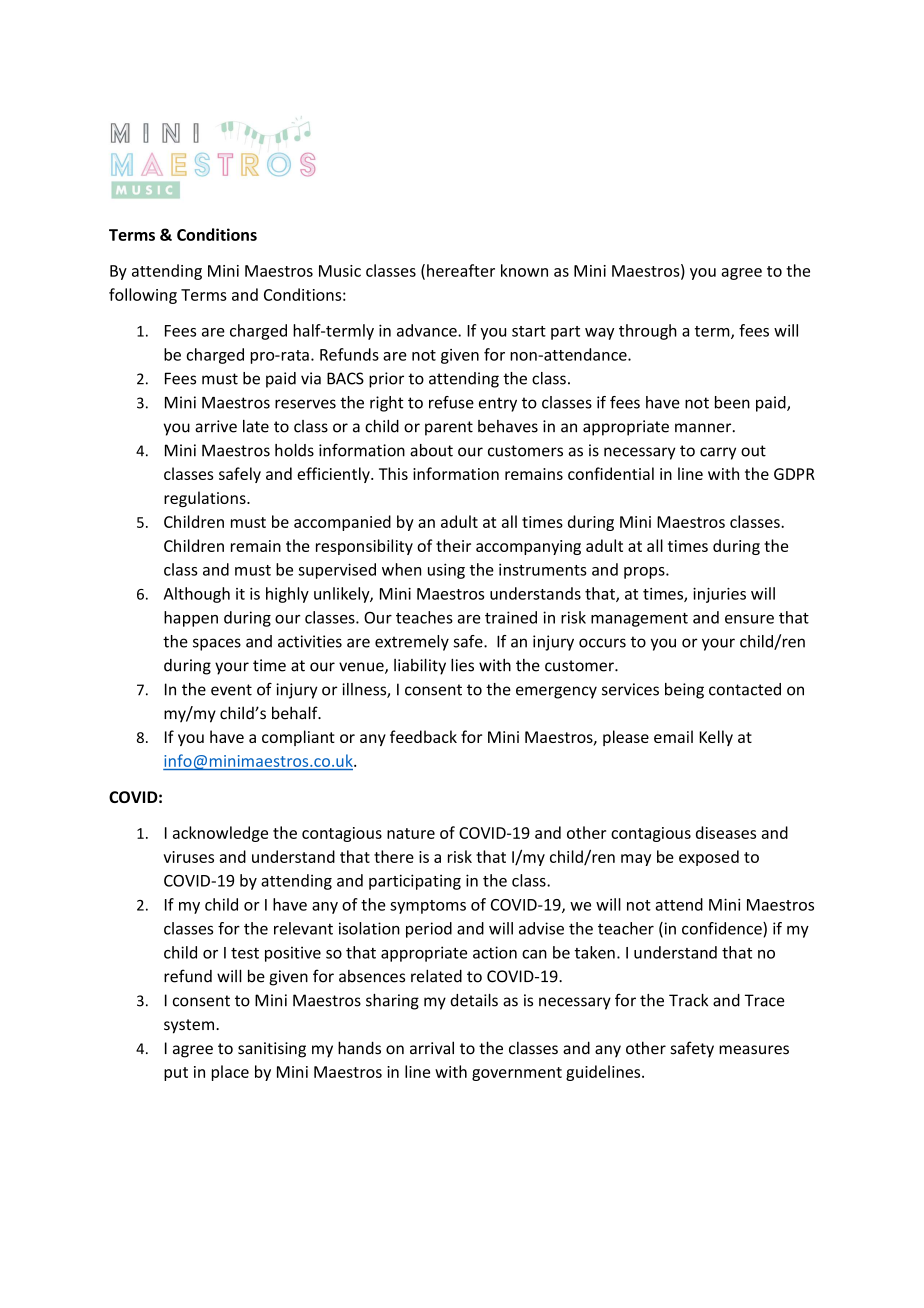  I want to click on lies, so click(462, 665).
